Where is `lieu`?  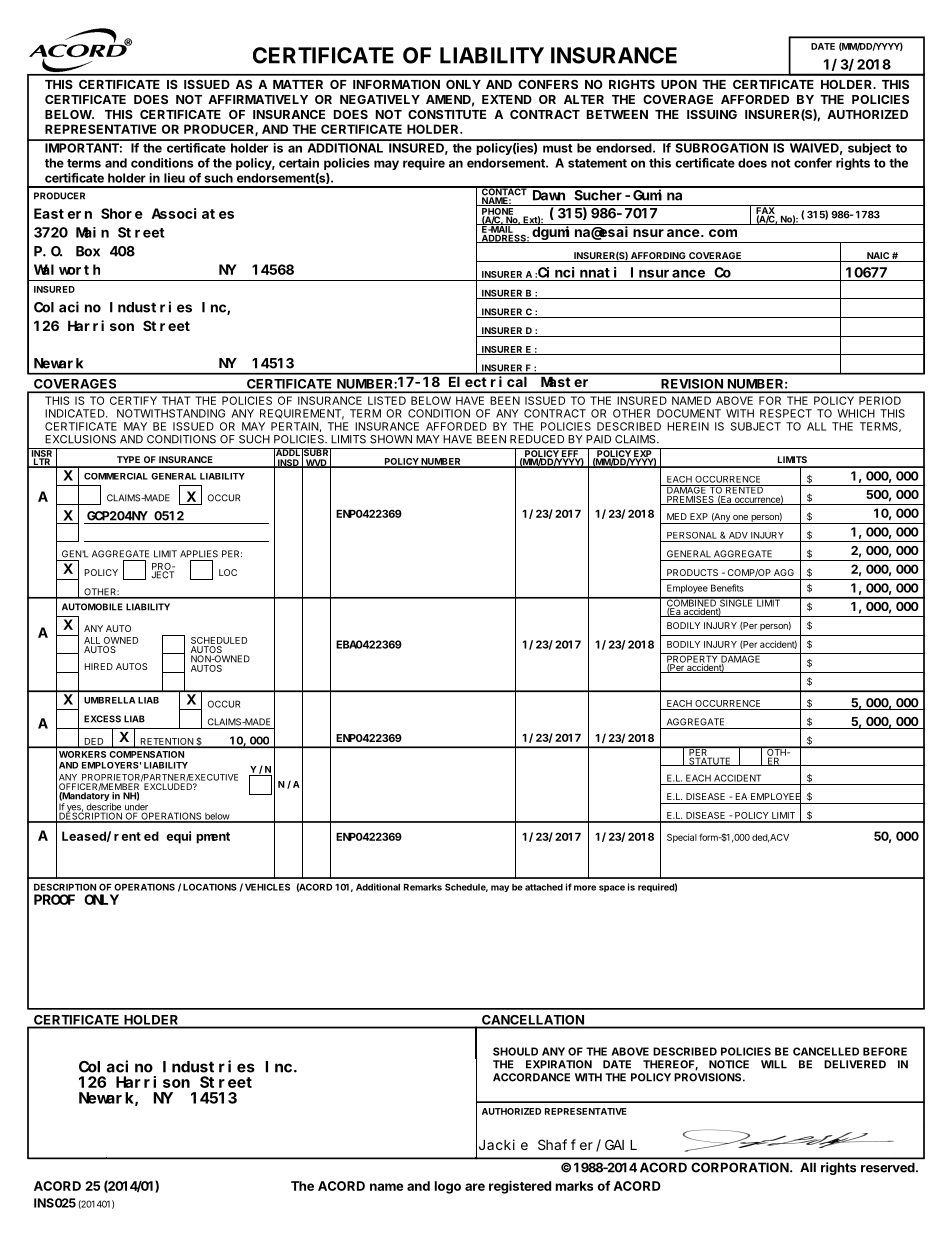
lieu is located at coordinates (174, 178).
